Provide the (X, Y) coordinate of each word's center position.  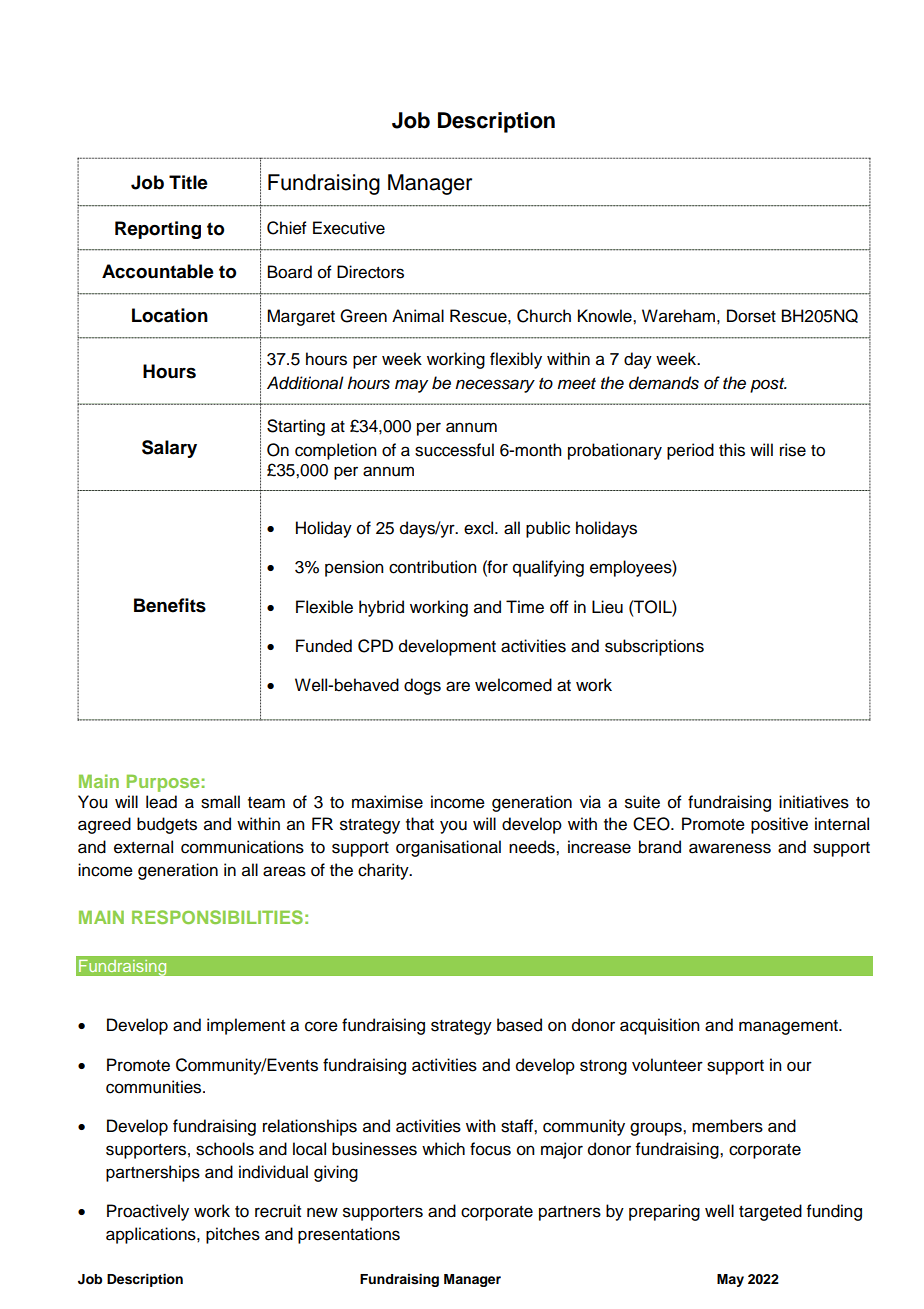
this (732, 450)
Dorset (751, 316)
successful (454, 450)
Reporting (158, 230)
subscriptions (654, 647)
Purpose (163, 783)
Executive (349, 228)
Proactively (148, 1212)
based (519, 1025)
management (789, 1027)
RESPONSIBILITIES (217, 917)
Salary (169, 449)
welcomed (513, 685)
